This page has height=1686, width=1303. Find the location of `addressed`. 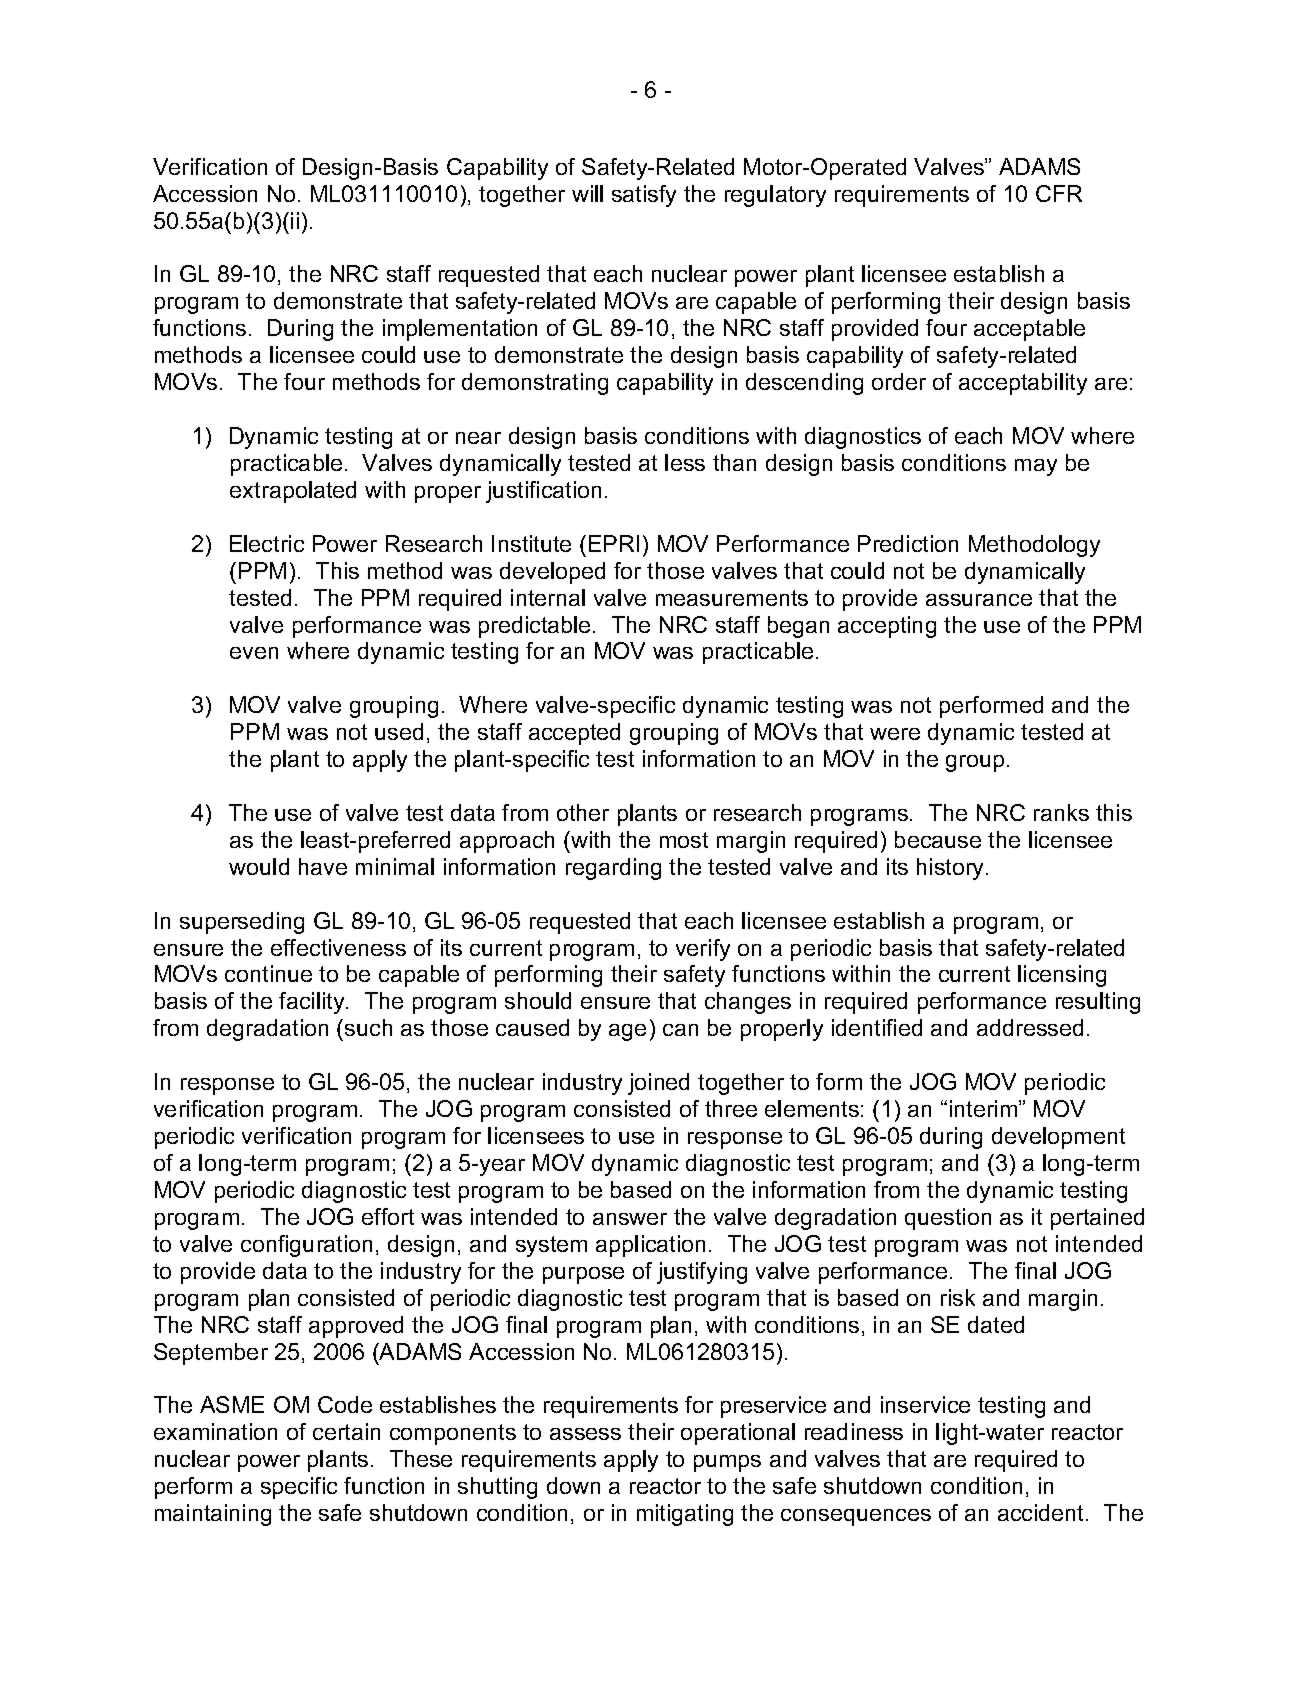

addressed is located at coordinates (1030, 1027).
